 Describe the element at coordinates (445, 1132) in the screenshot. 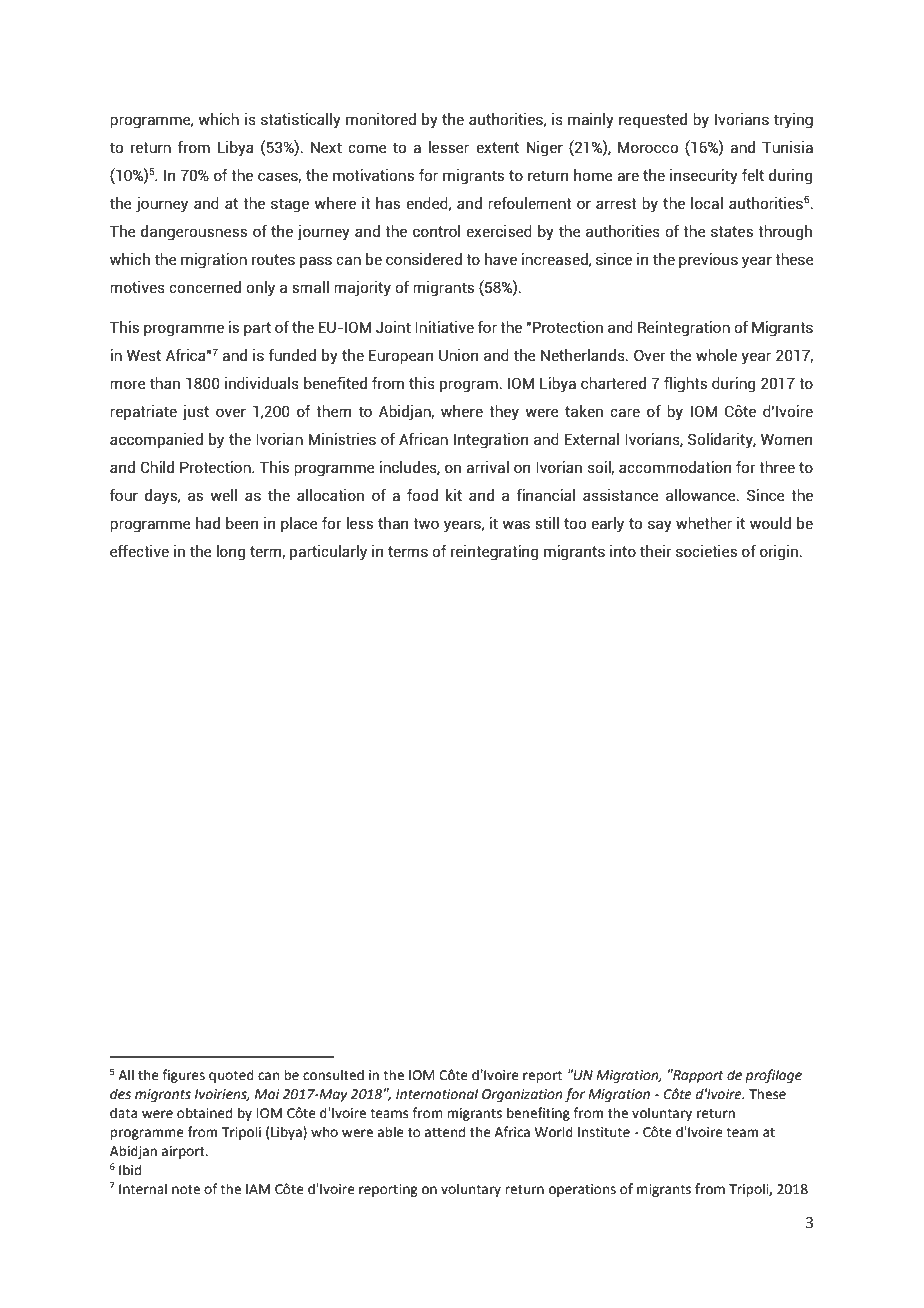

I see `attend` at that location.
